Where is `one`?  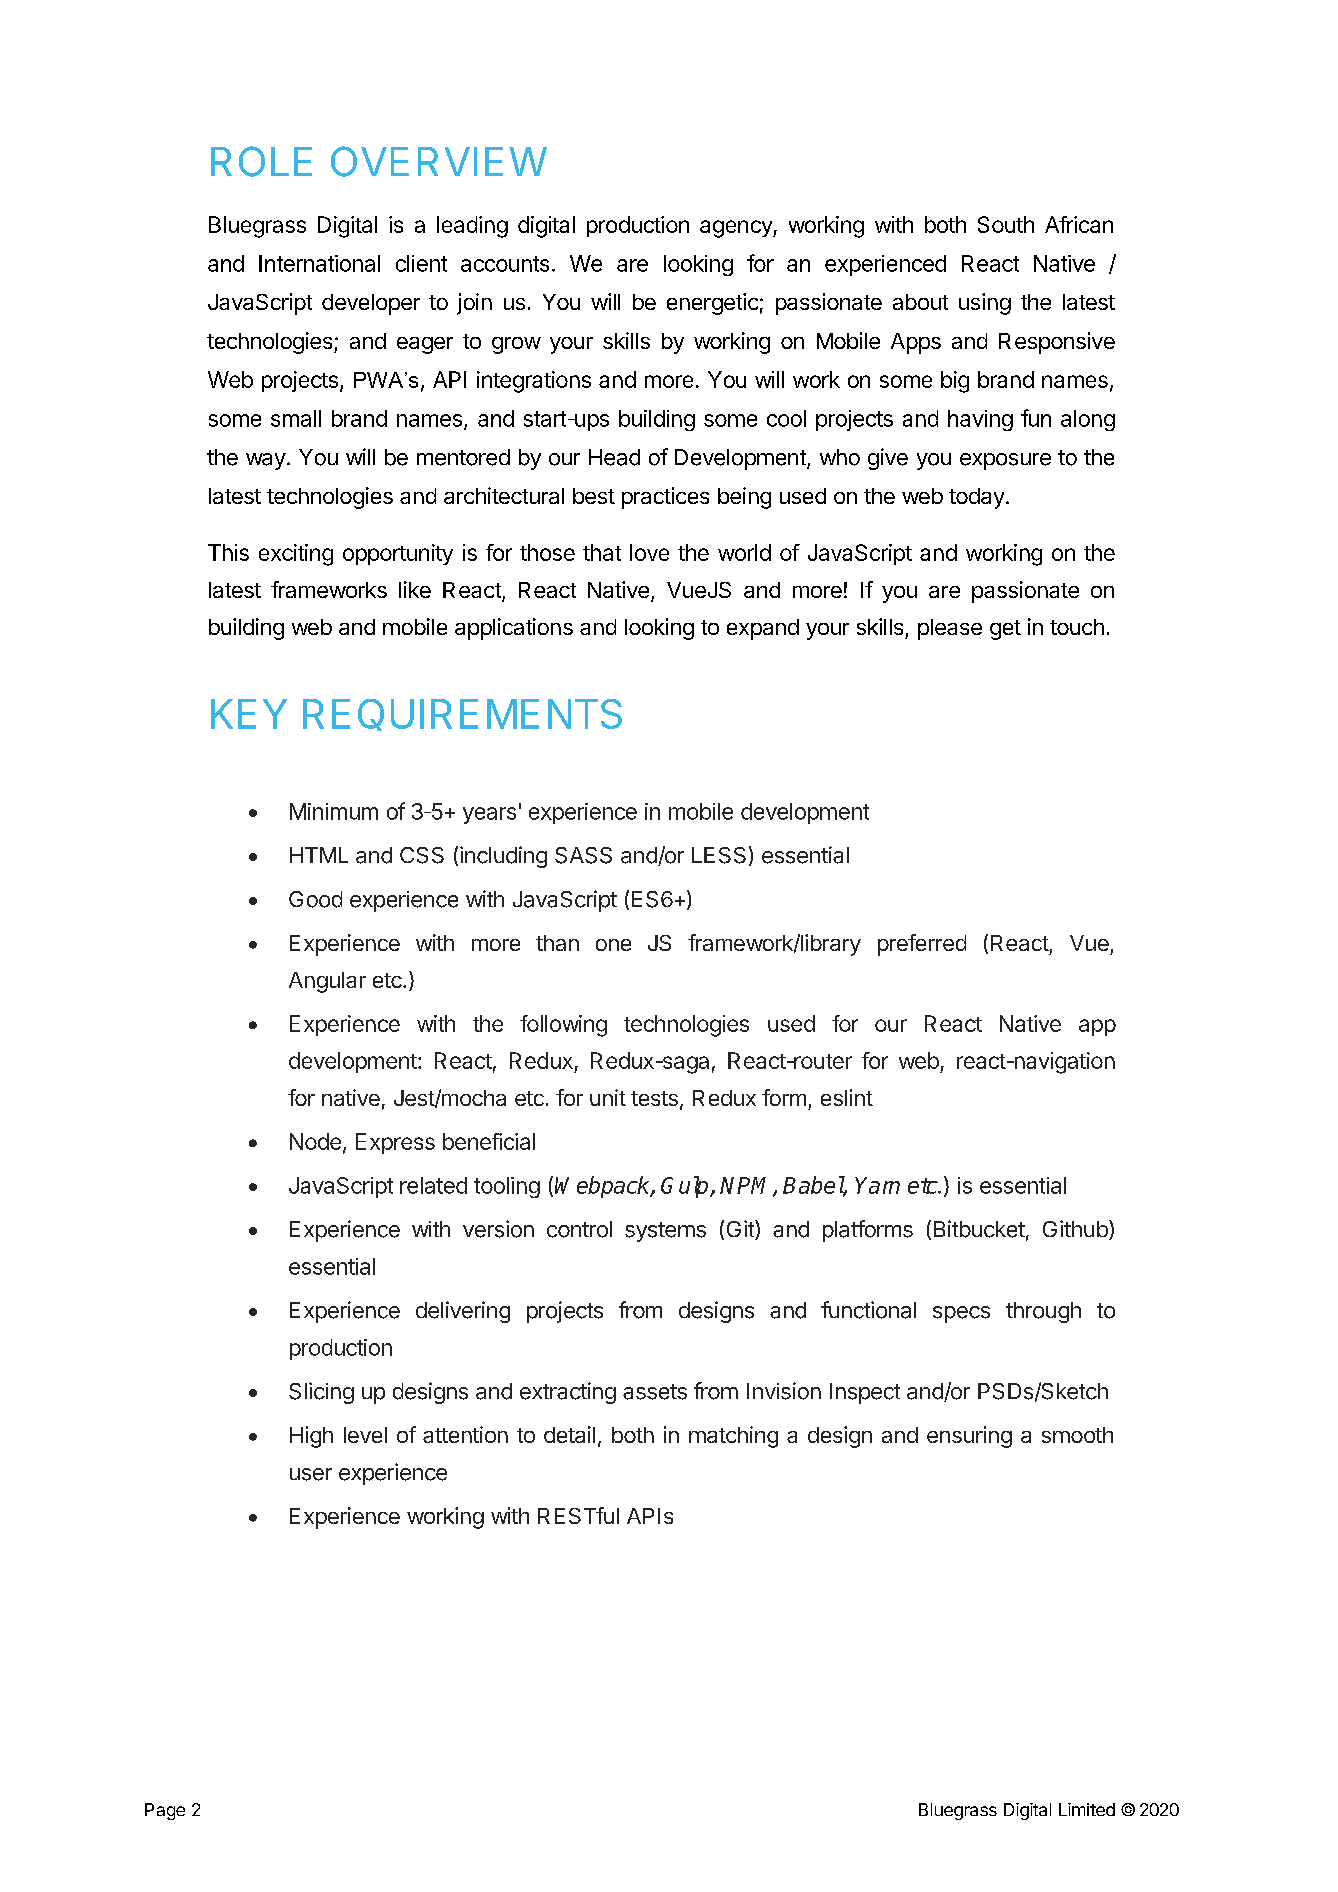
one is located at coordinates (613, 945).
